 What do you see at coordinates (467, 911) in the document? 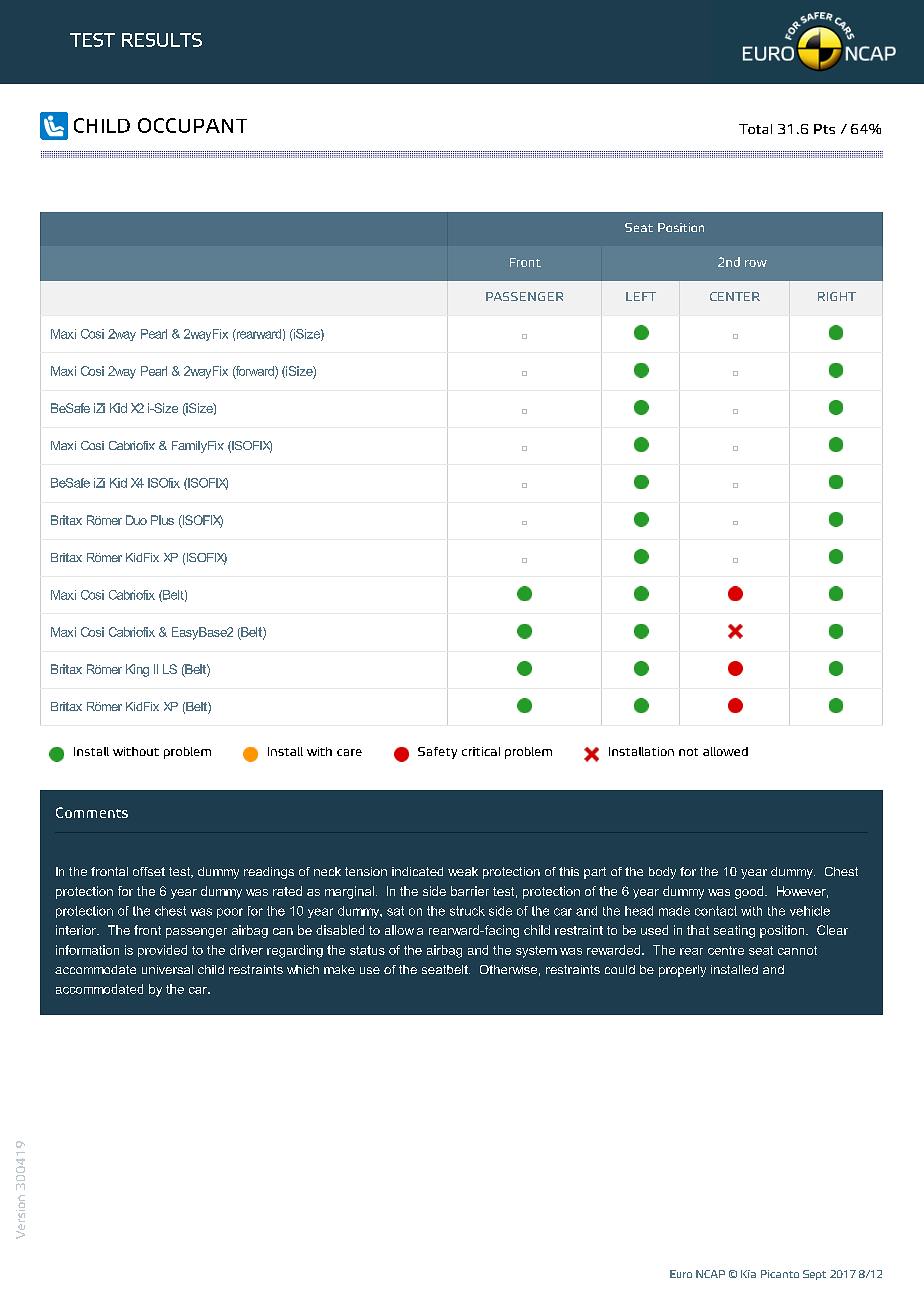
I see `struck` at bounding box center [467, 911].
